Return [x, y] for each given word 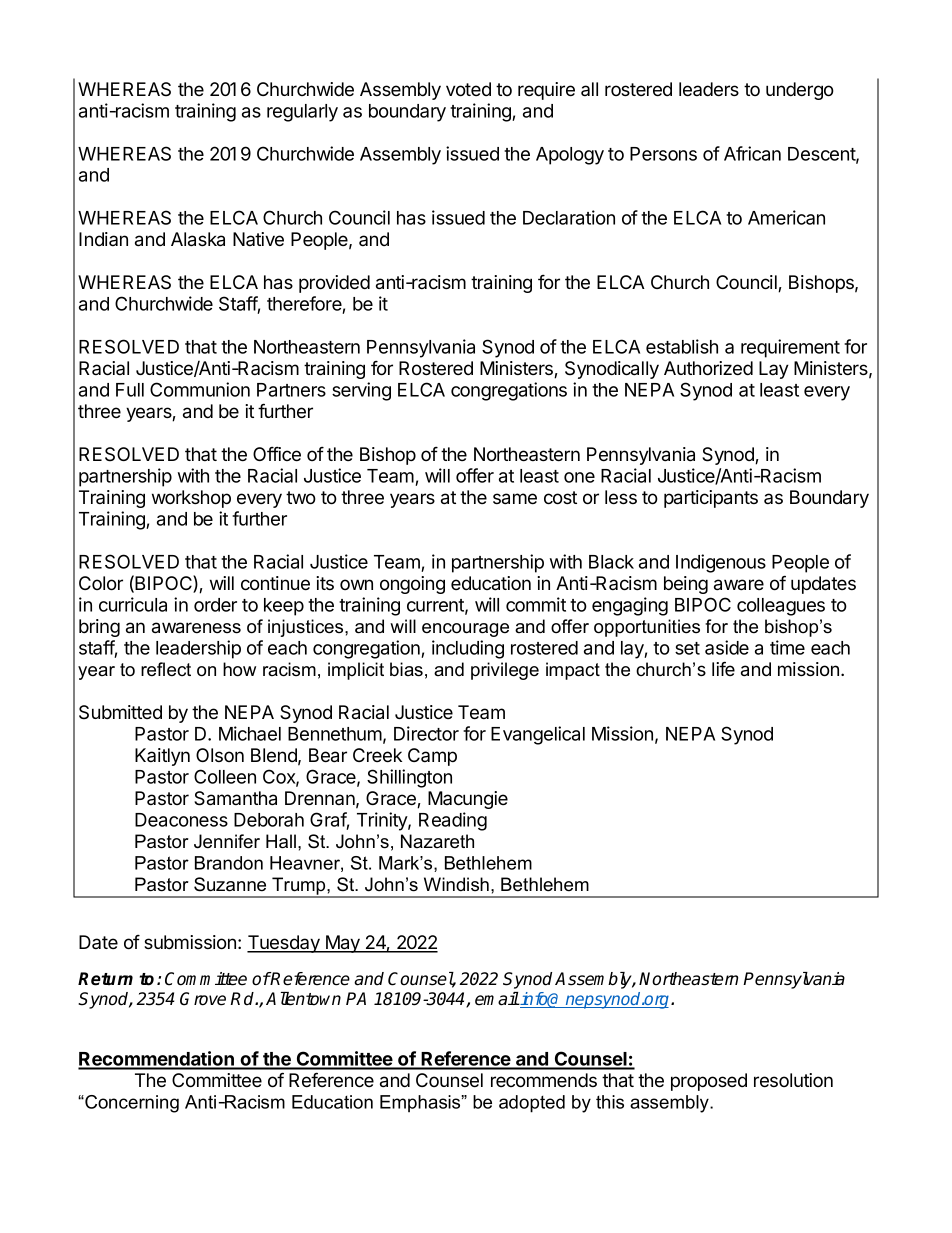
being [686, 585]
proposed [709, 1082]
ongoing [412, 585]
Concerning [131, 1104]
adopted [532, 1104]
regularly [302, 113]
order [215, 605]
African [752, 153]
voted [468, 89]
